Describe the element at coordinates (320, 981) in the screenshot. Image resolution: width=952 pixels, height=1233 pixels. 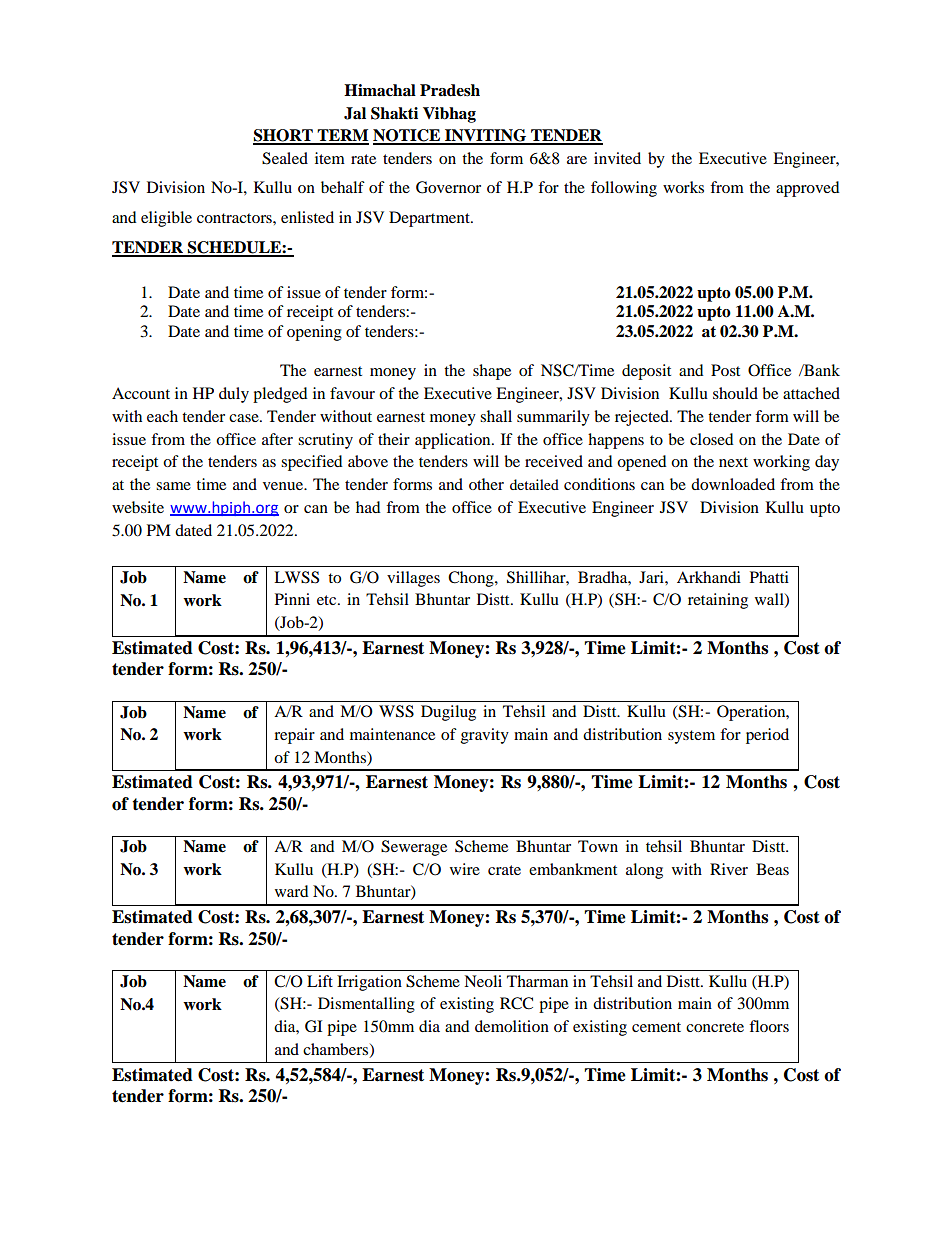
I see `Lift` at that location.
